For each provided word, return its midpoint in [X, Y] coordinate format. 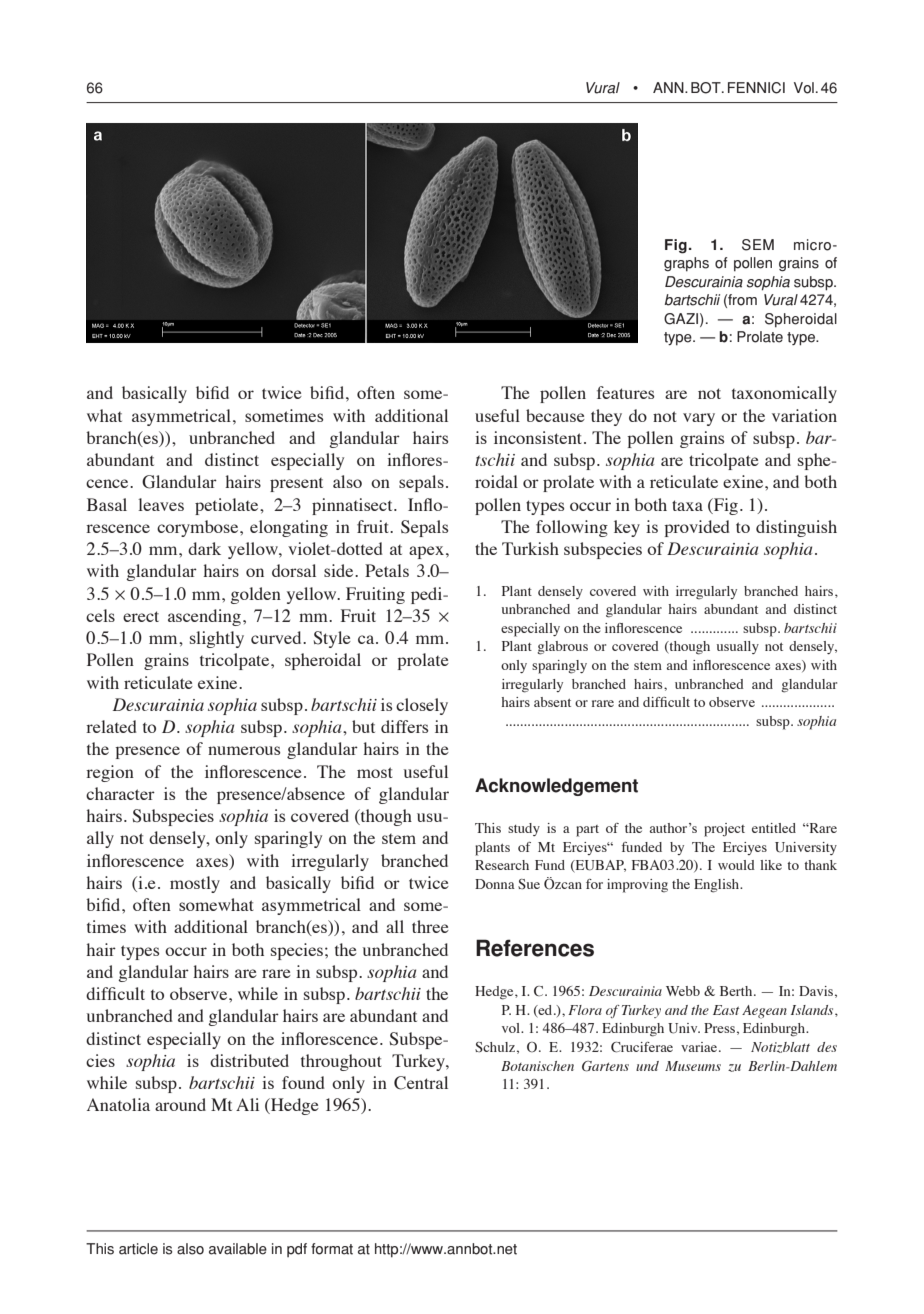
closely [422, 706]
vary [699, 419]
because [555, 415]
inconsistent [539, 437]
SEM [758, 245]
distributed [249, 1060]
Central [421, 1083]
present [296, 485]
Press [719, 1028]
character [120, 793]
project [724, 830]
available [238, 1249]
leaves [161, 504]
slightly [217, 639]
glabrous [562, 648]
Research [502, 865]
